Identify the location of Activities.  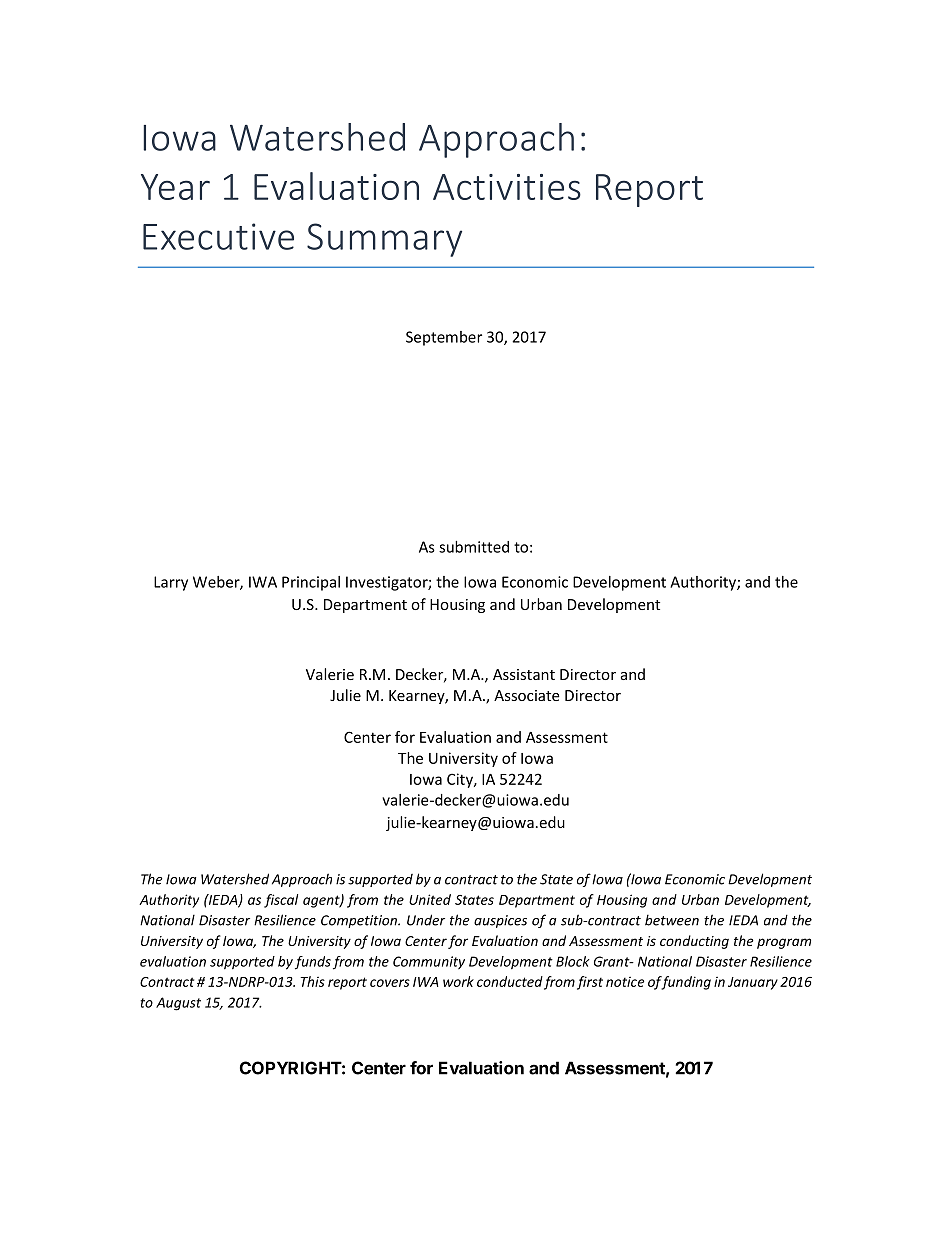
(507, 187).
